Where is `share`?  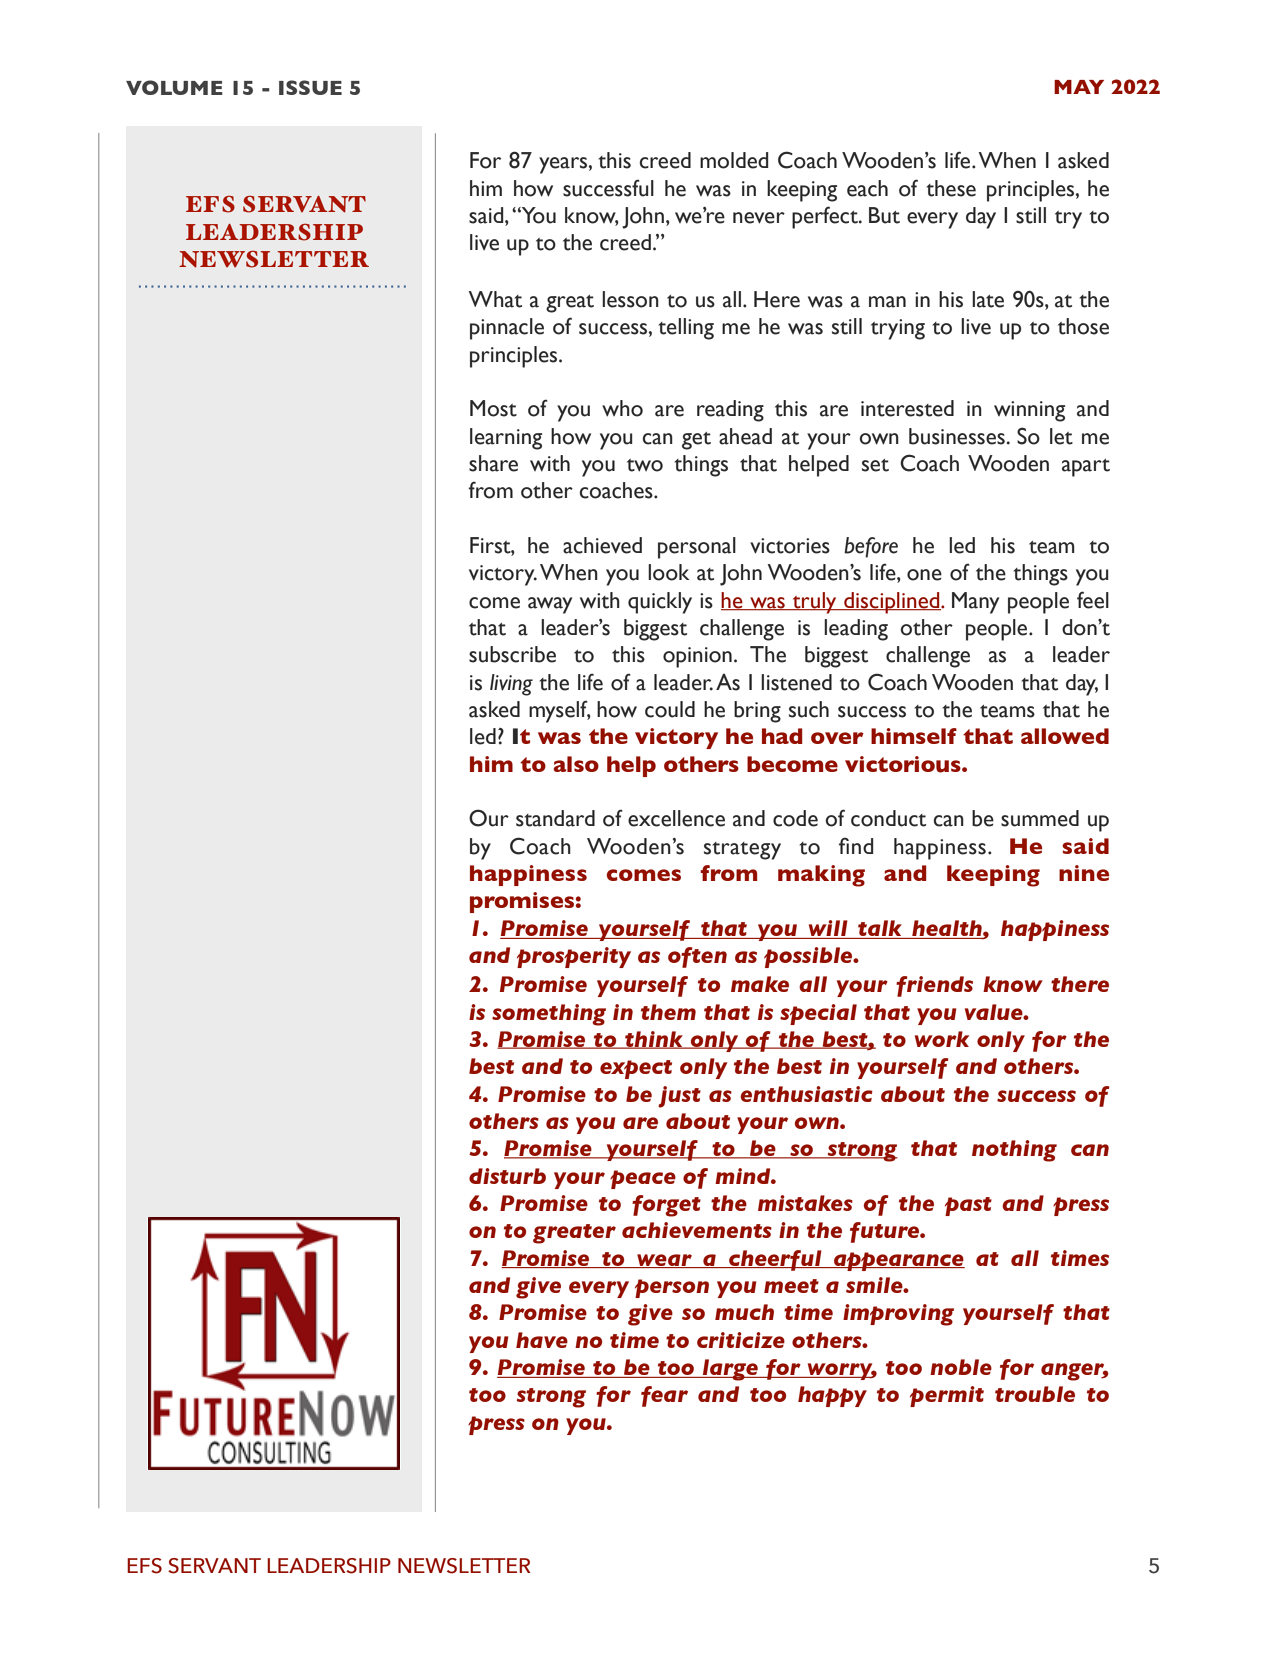
share is located at coordinates (493, 463).
